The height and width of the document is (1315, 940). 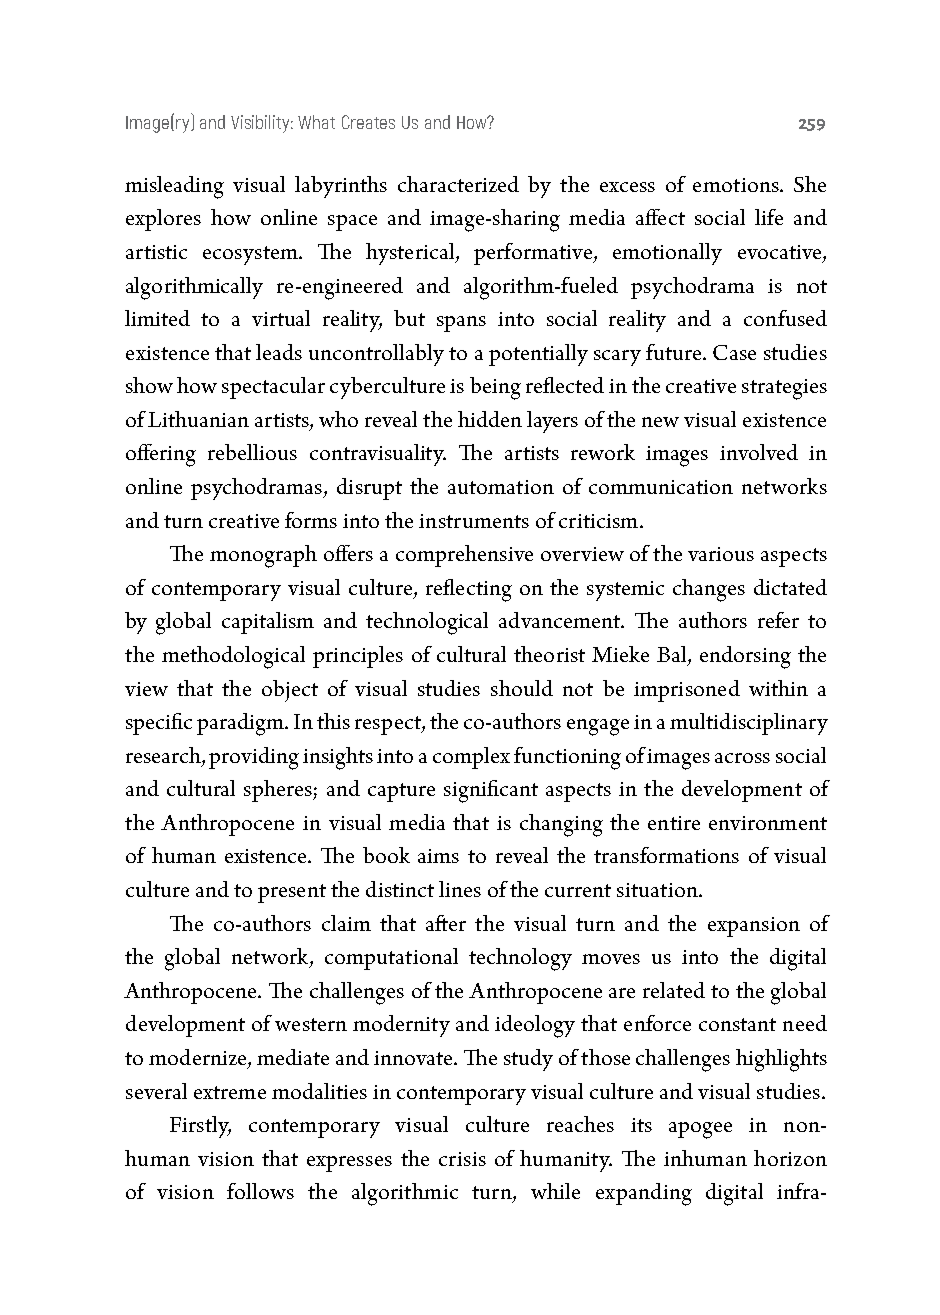 What do you see at coordinates (260, 1191) in the document?
I see `follows` at bounding box center [260, 1191].
